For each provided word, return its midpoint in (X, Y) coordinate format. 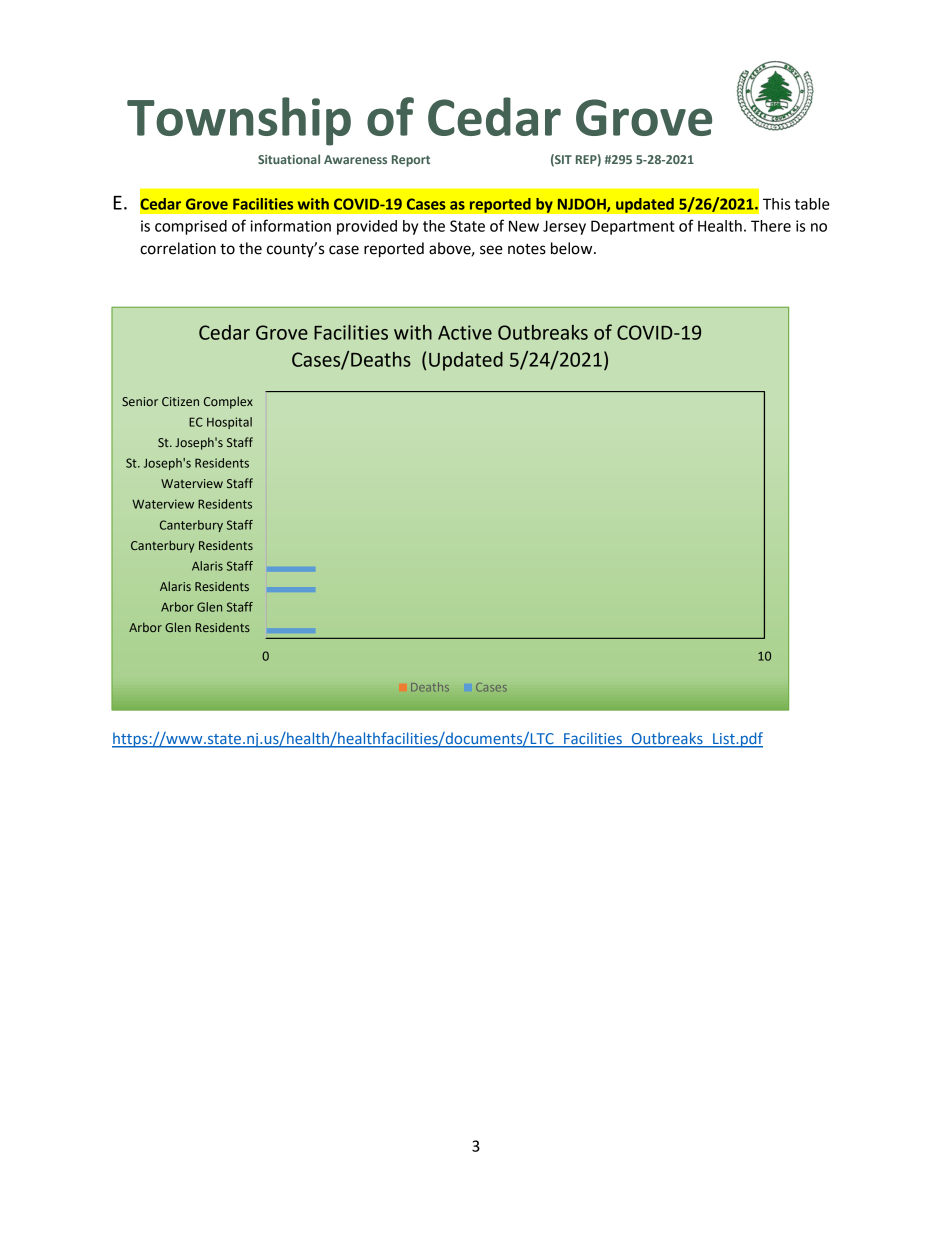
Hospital (229, 423)
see (491, 250)
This (776, 204)
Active (465, 332)
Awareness (355, 159)
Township (239, 121)
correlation (178, 248)
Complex (228, 402)
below (573, 248)
